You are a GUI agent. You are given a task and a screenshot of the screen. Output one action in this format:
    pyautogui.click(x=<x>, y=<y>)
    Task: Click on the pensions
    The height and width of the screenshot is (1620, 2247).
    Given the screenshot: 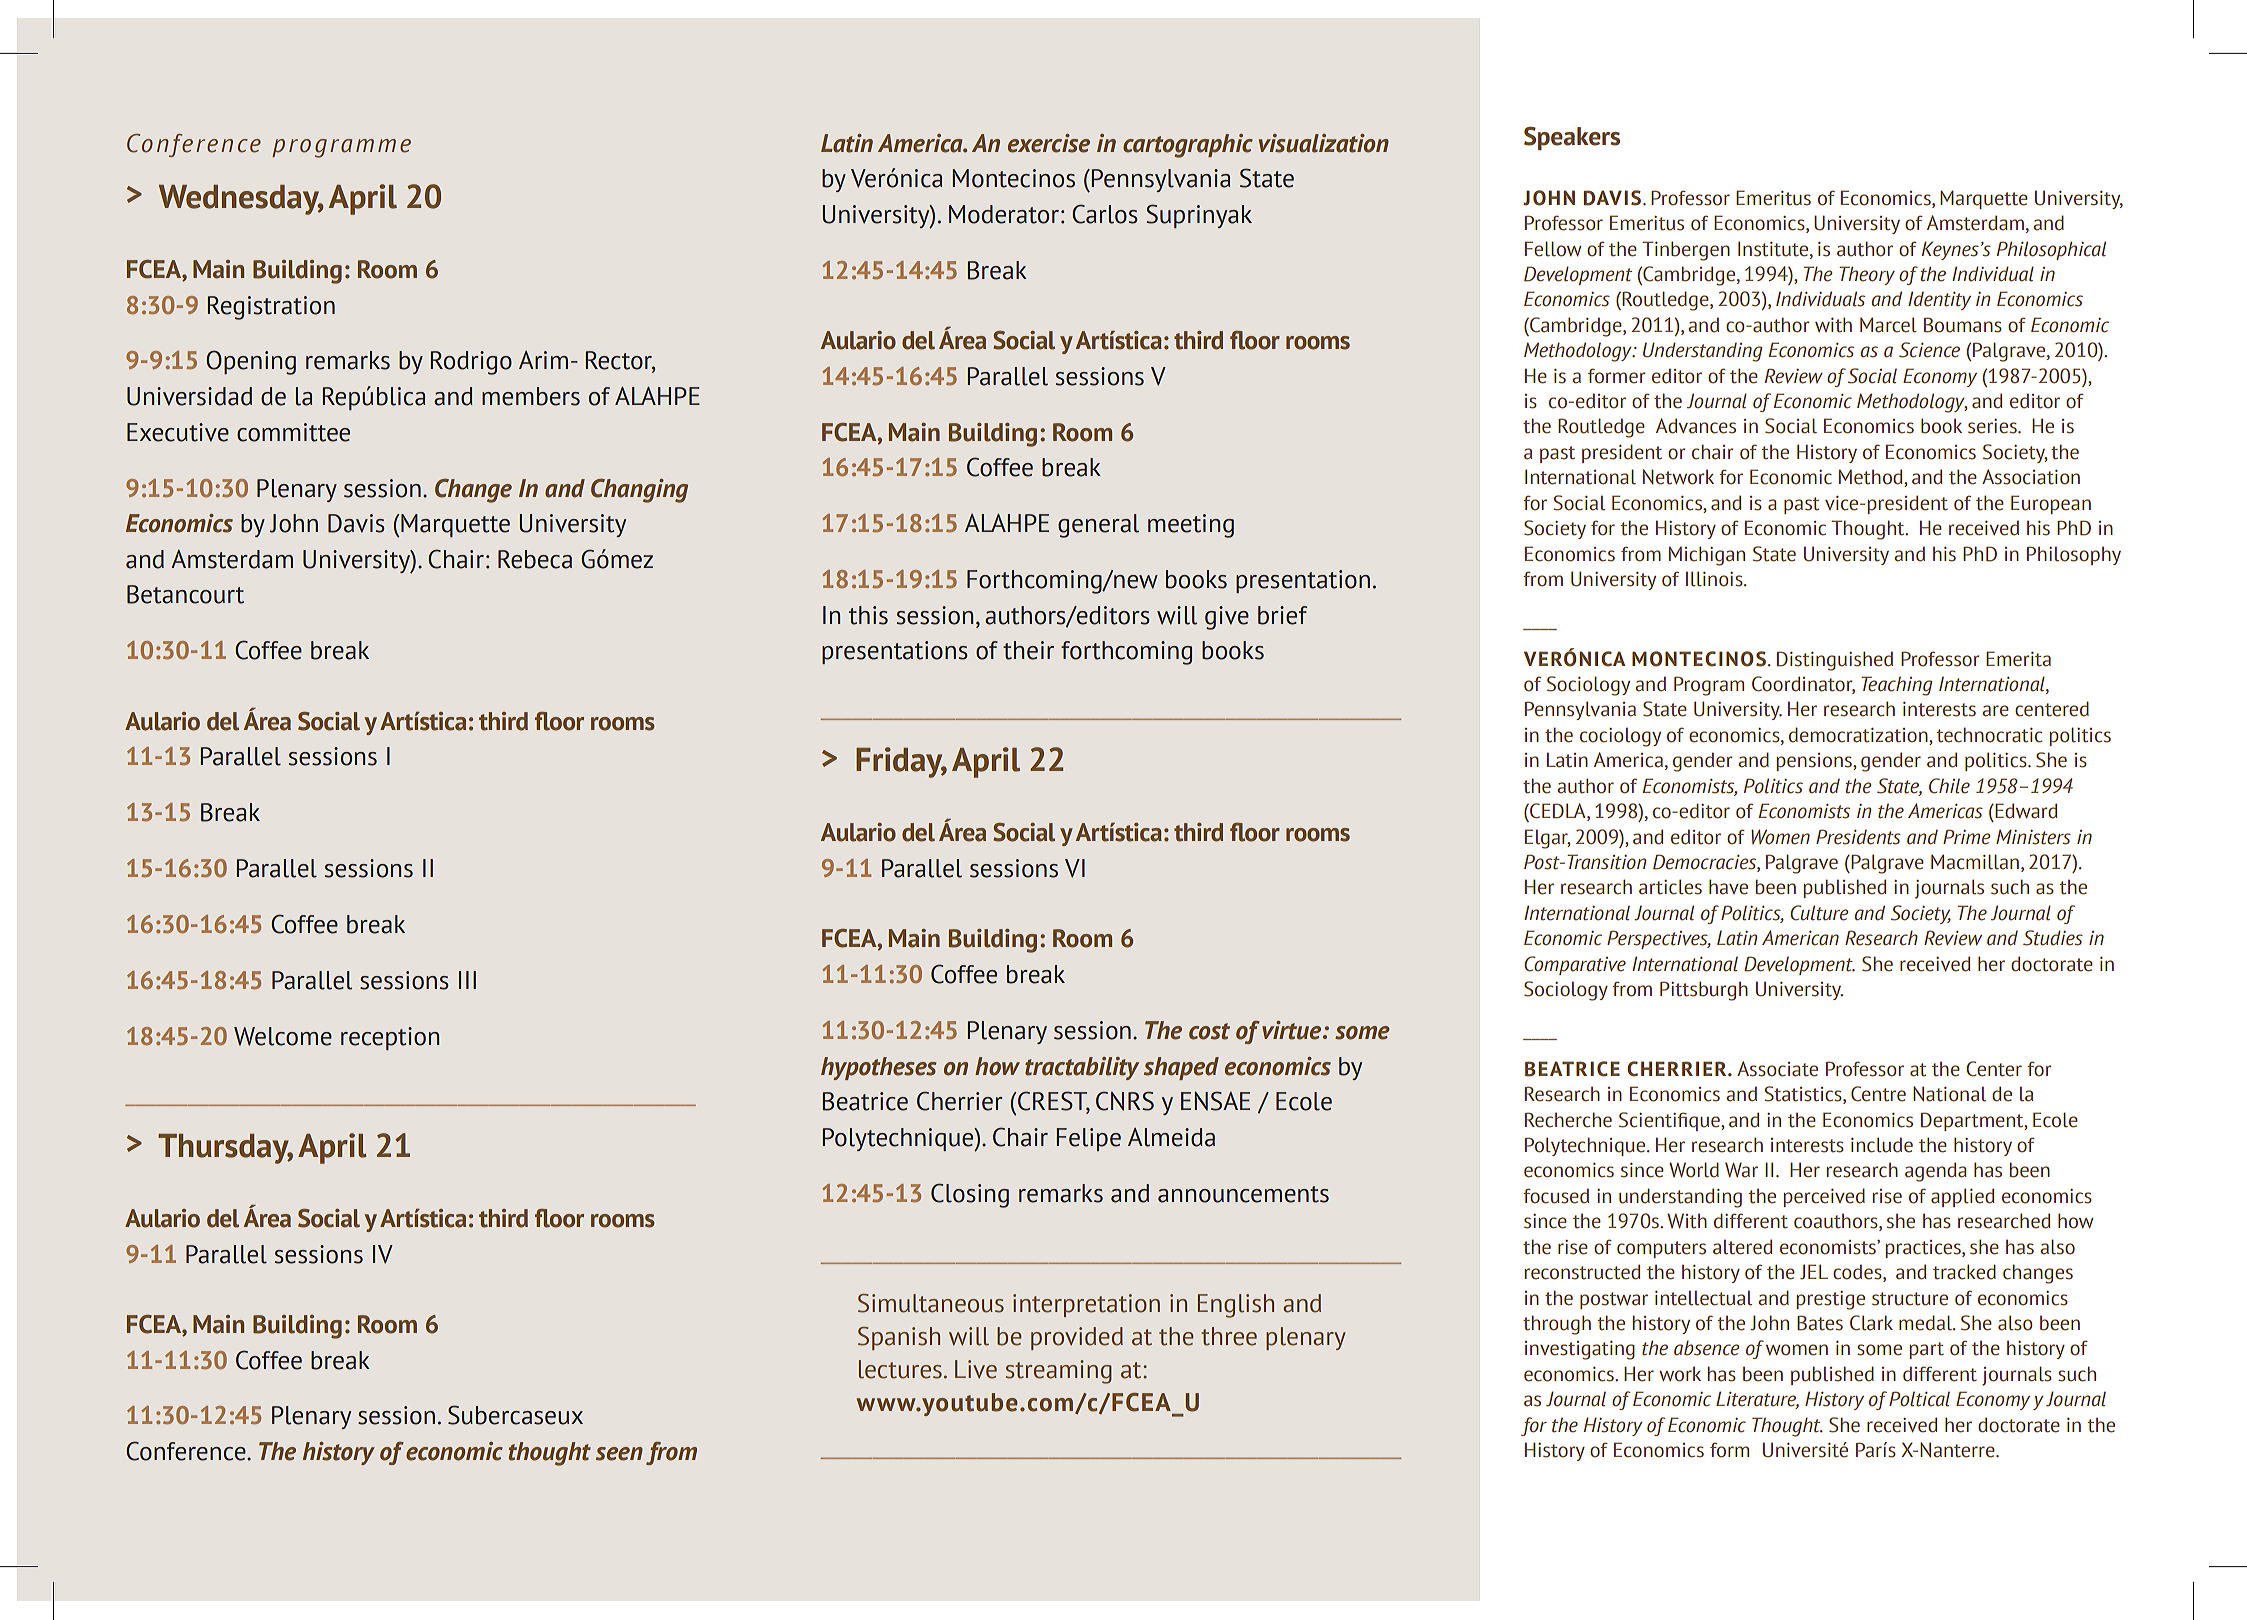 What is the action you would take?
    pyautogui.click(x=1815, y=762)
